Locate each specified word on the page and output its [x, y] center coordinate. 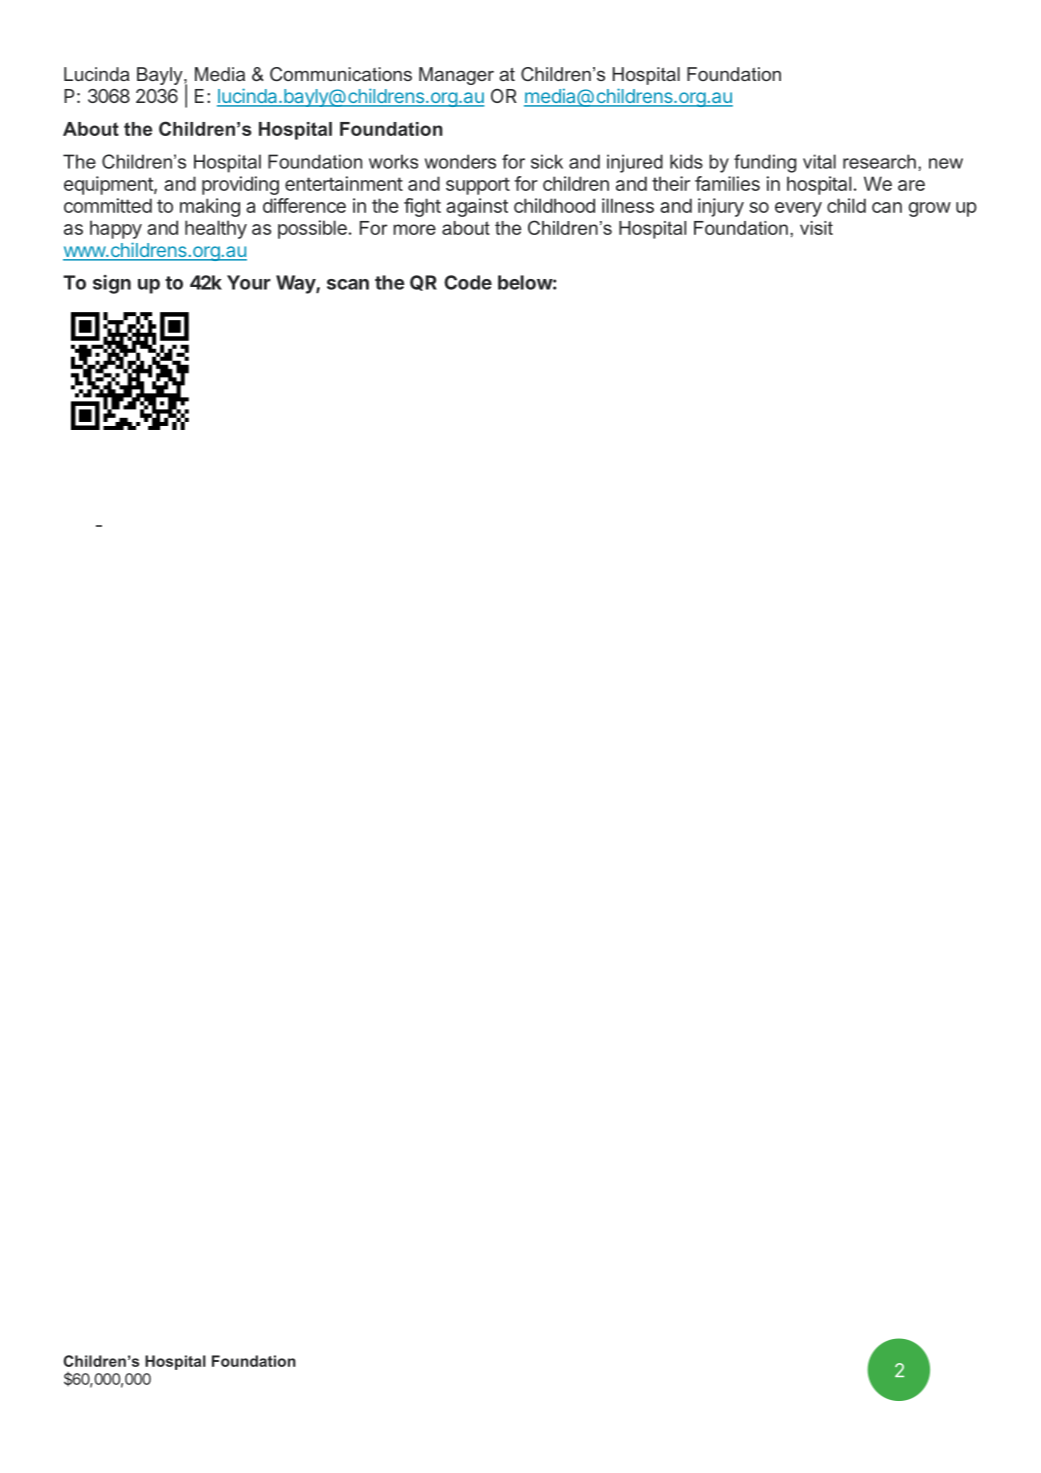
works [393, 161]
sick [547, 161]
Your [249, 282]
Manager [456, 76]
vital [819, 161]
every [798, 209]
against [477, 207]
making [210, 207]
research [879, 161]
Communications [341, 74]
